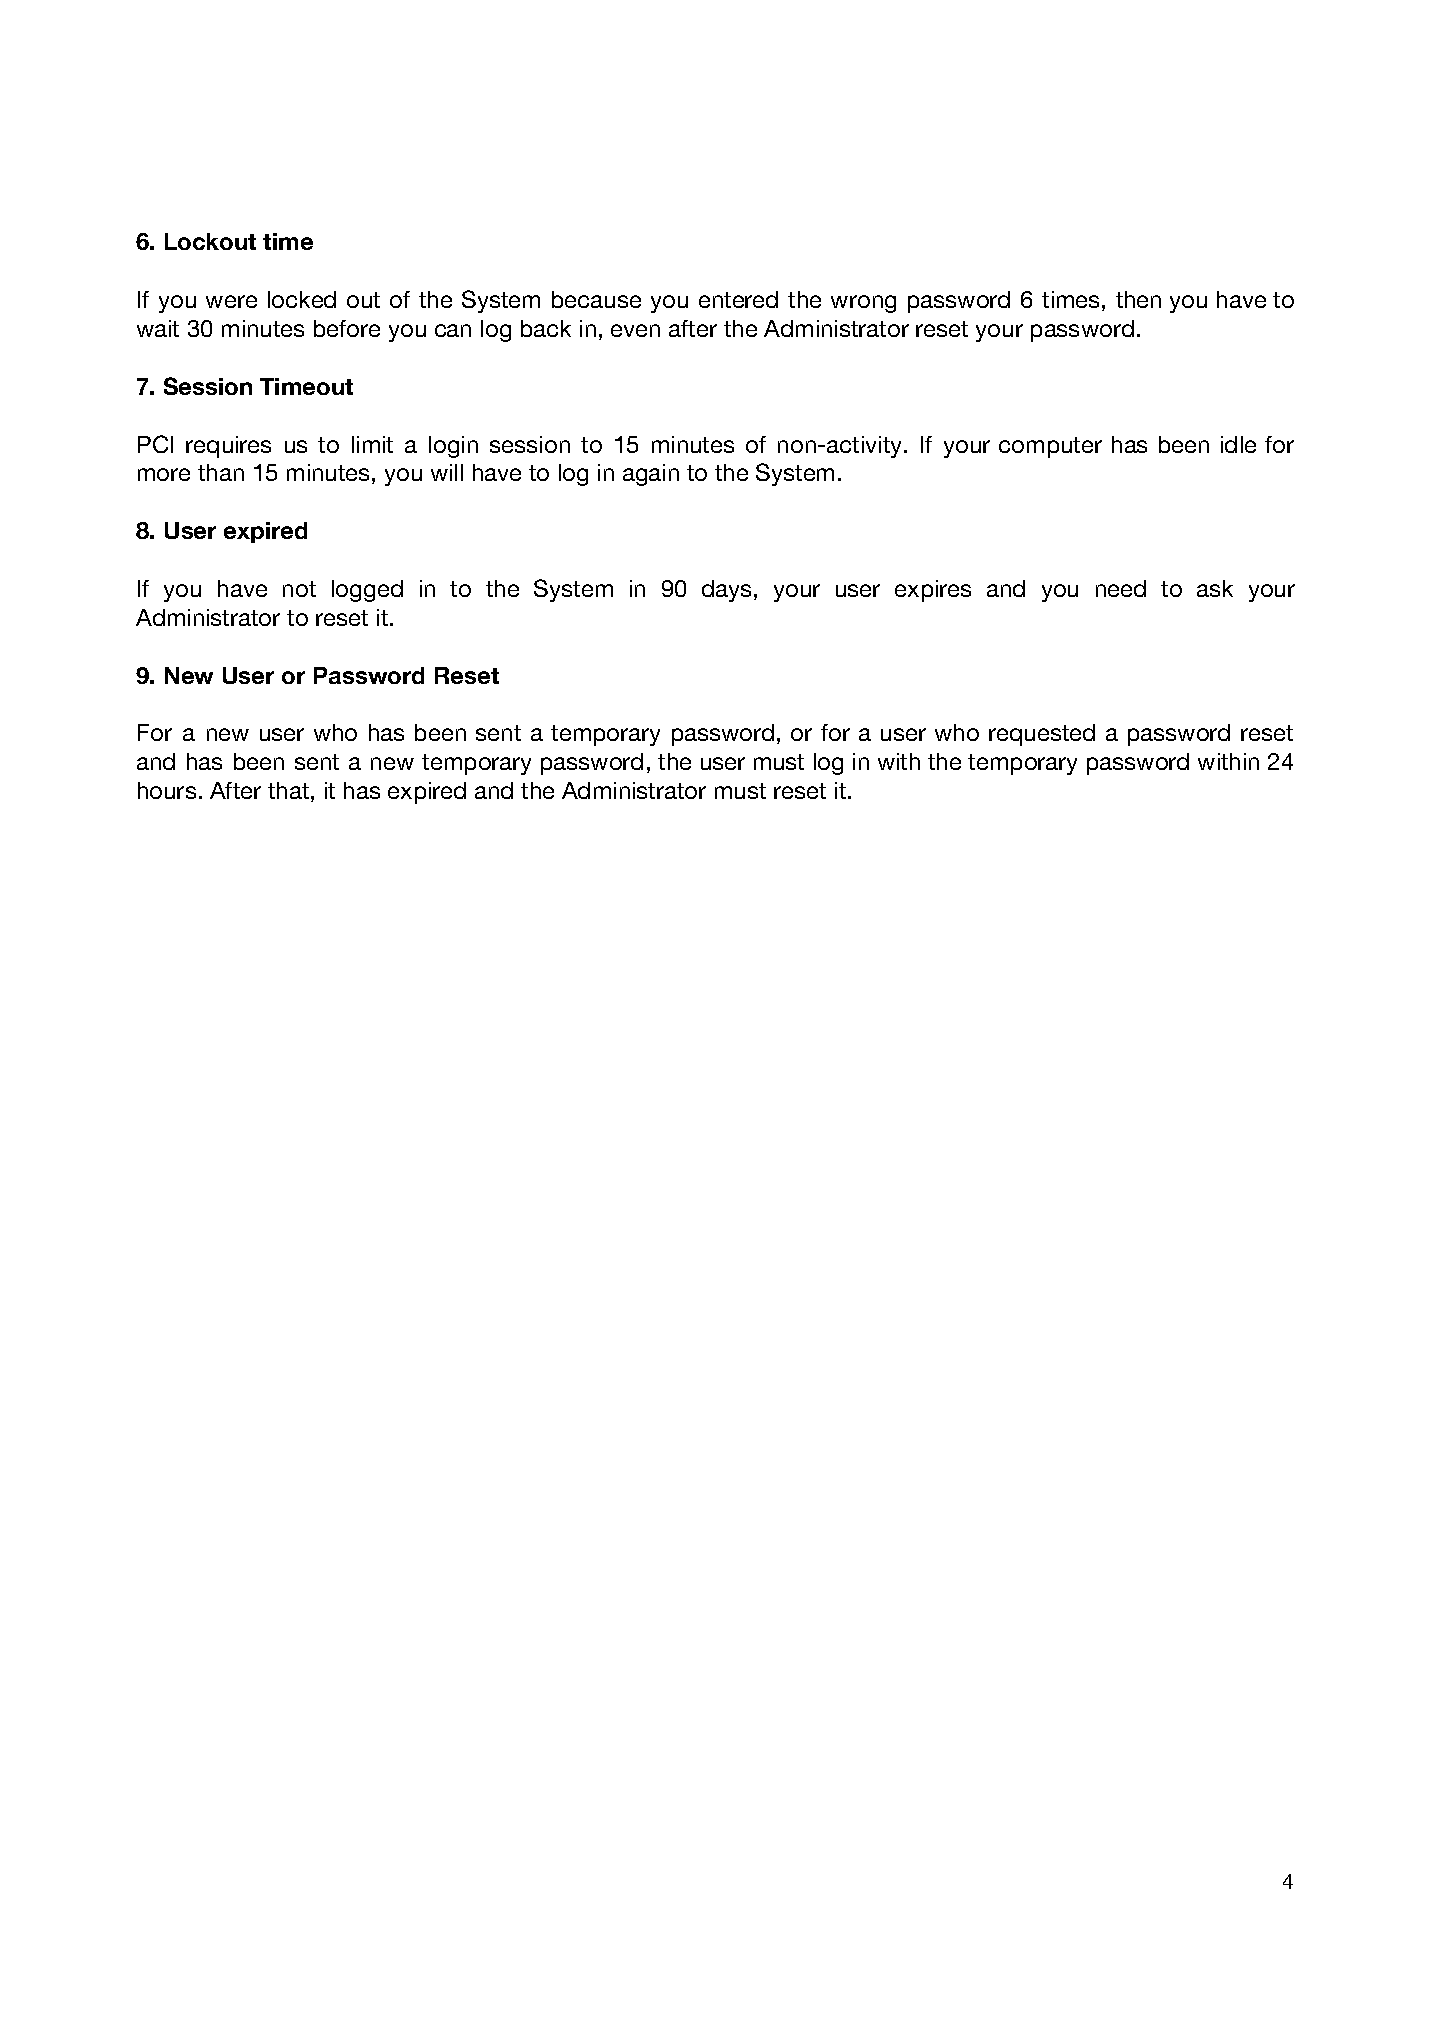  Describe the element at coordinates (210, 241) in the page. I see `Lockout` at that location.
